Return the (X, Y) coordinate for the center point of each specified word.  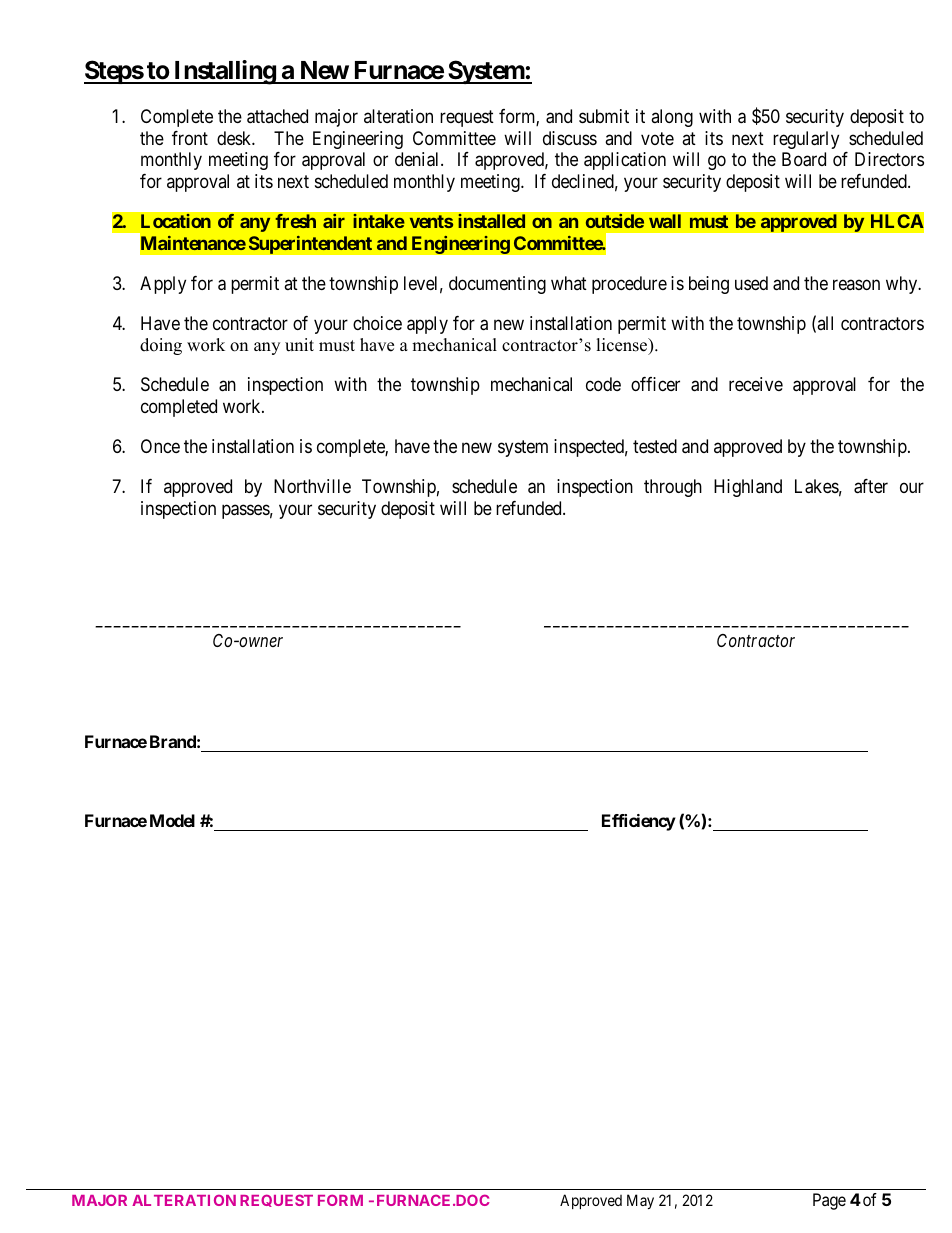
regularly (806, 140)
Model (172, 820)
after (871, 486)
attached (277, 116)
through (673, 488)
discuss (570, 138)
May (640, 1201)
